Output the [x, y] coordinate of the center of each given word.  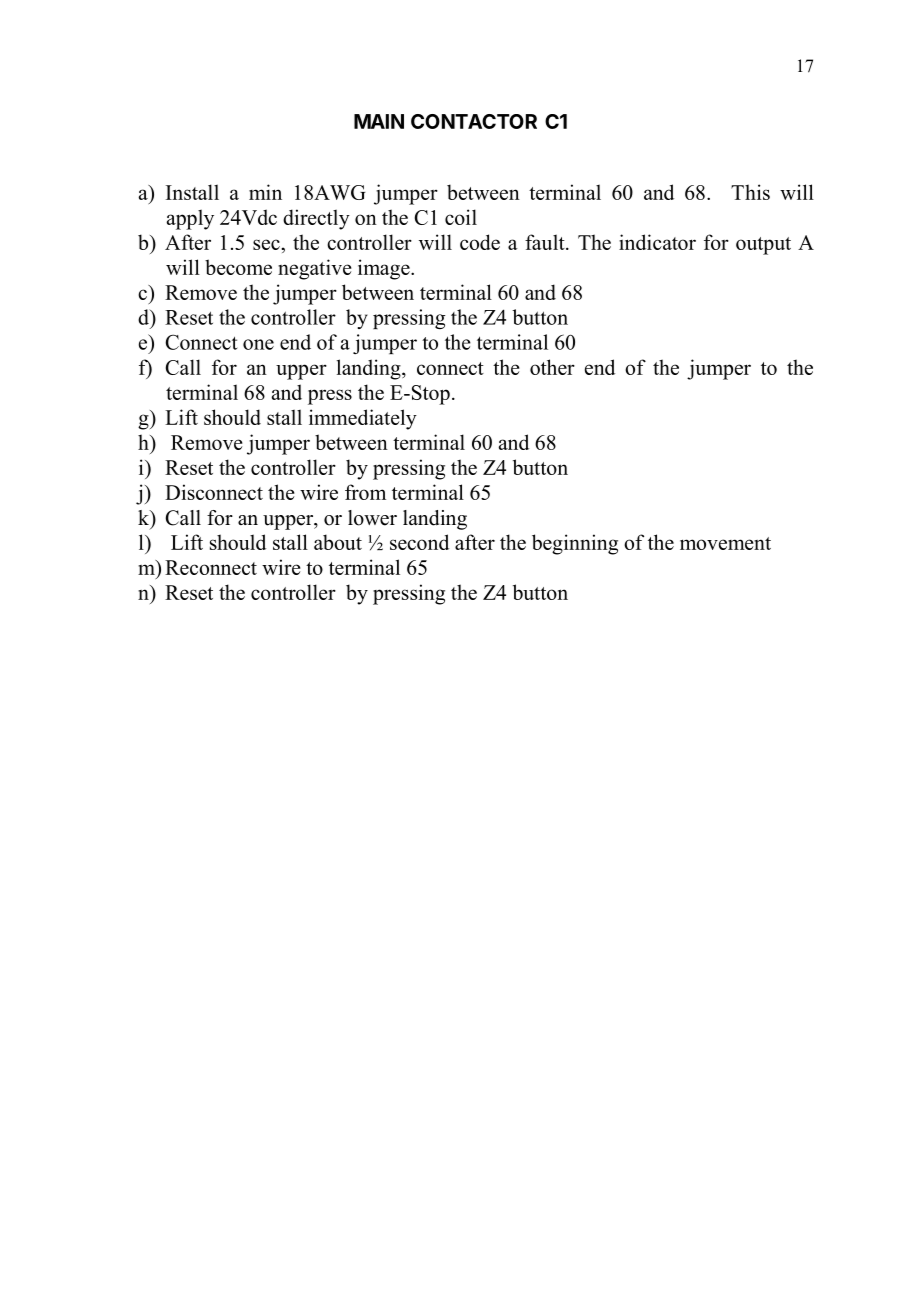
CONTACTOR [474, 121]
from [365, 492]
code [480, 242]
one [258, 344]
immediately [363, 419]
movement [725, 543]
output [763, 246]
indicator [657, 242]
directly [316, 219]
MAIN [379, 121]
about [338, 542]
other [552, 367]
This [750, 192]
